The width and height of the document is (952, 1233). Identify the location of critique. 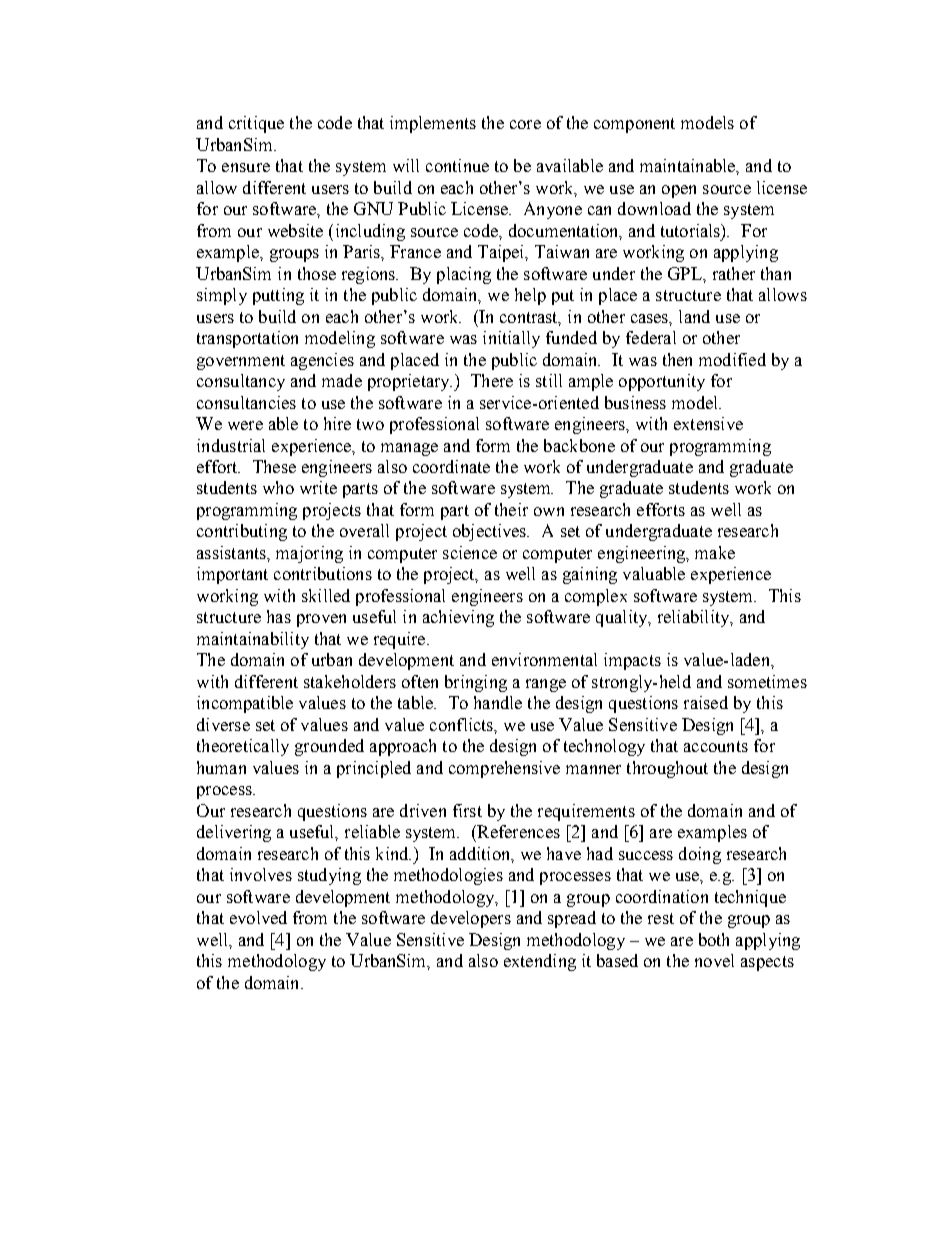
(256, 124).
